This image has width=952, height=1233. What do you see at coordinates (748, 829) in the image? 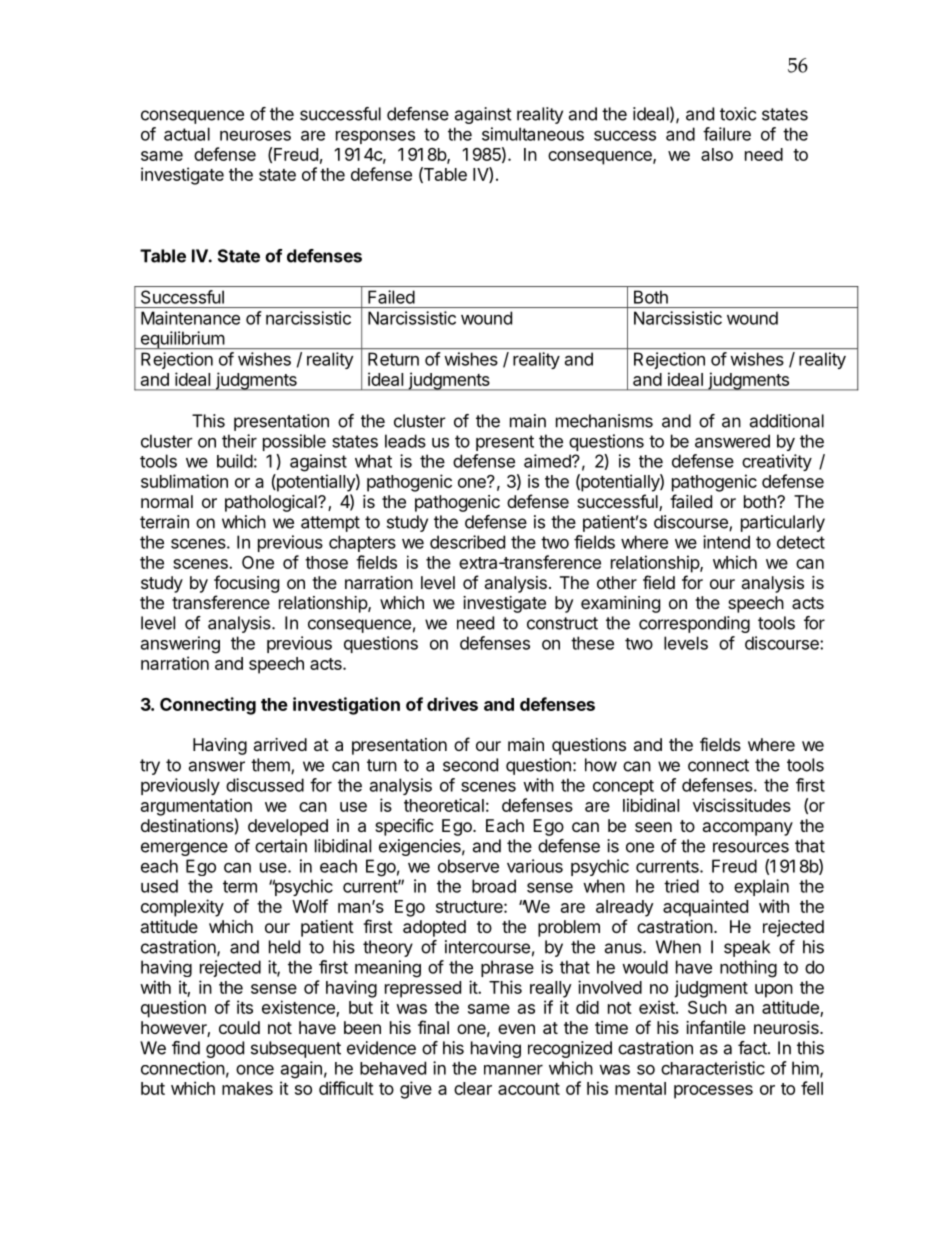
I see `accompany` at bounding box center [748, 829].
